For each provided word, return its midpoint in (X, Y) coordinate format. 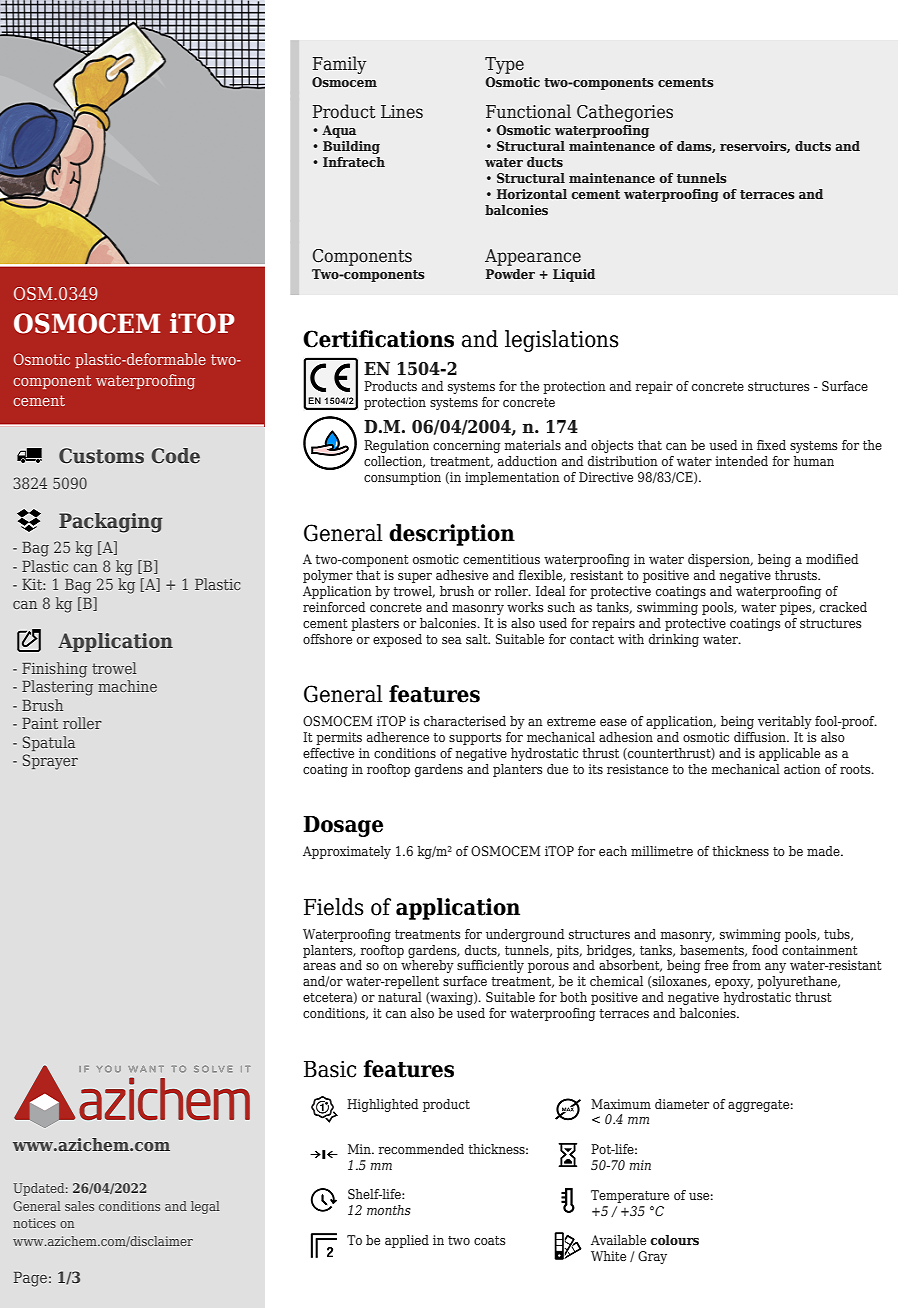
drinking (674, 640)
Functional (528, 111)
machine (127, 686)
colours (674, 1240)
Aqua (339, 131)
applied (407, 1241)
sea (452, 640)
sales (79, 1206)
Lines (402, 112)
